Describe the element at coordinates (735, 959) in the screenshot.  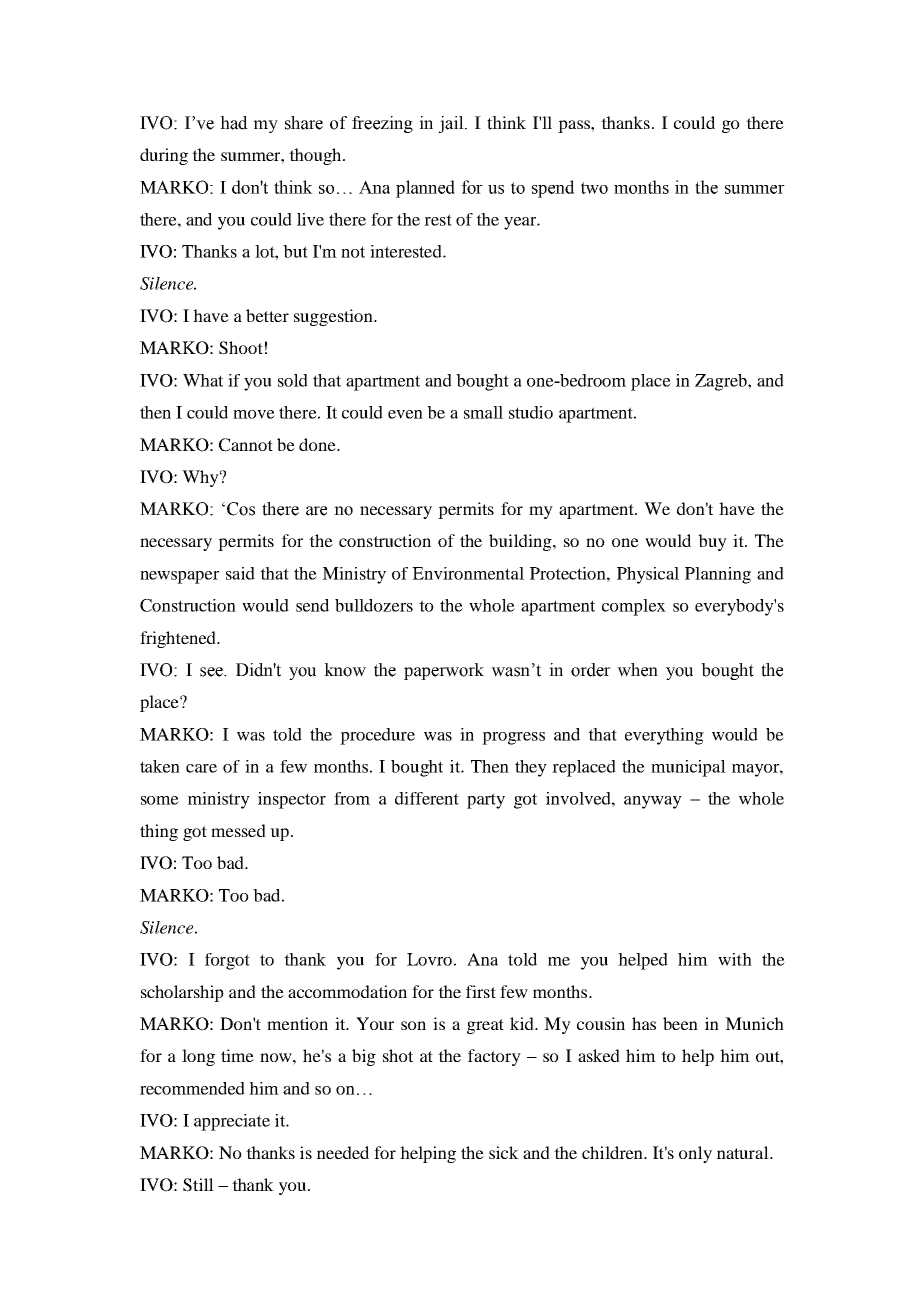
I see `with` at that location.
